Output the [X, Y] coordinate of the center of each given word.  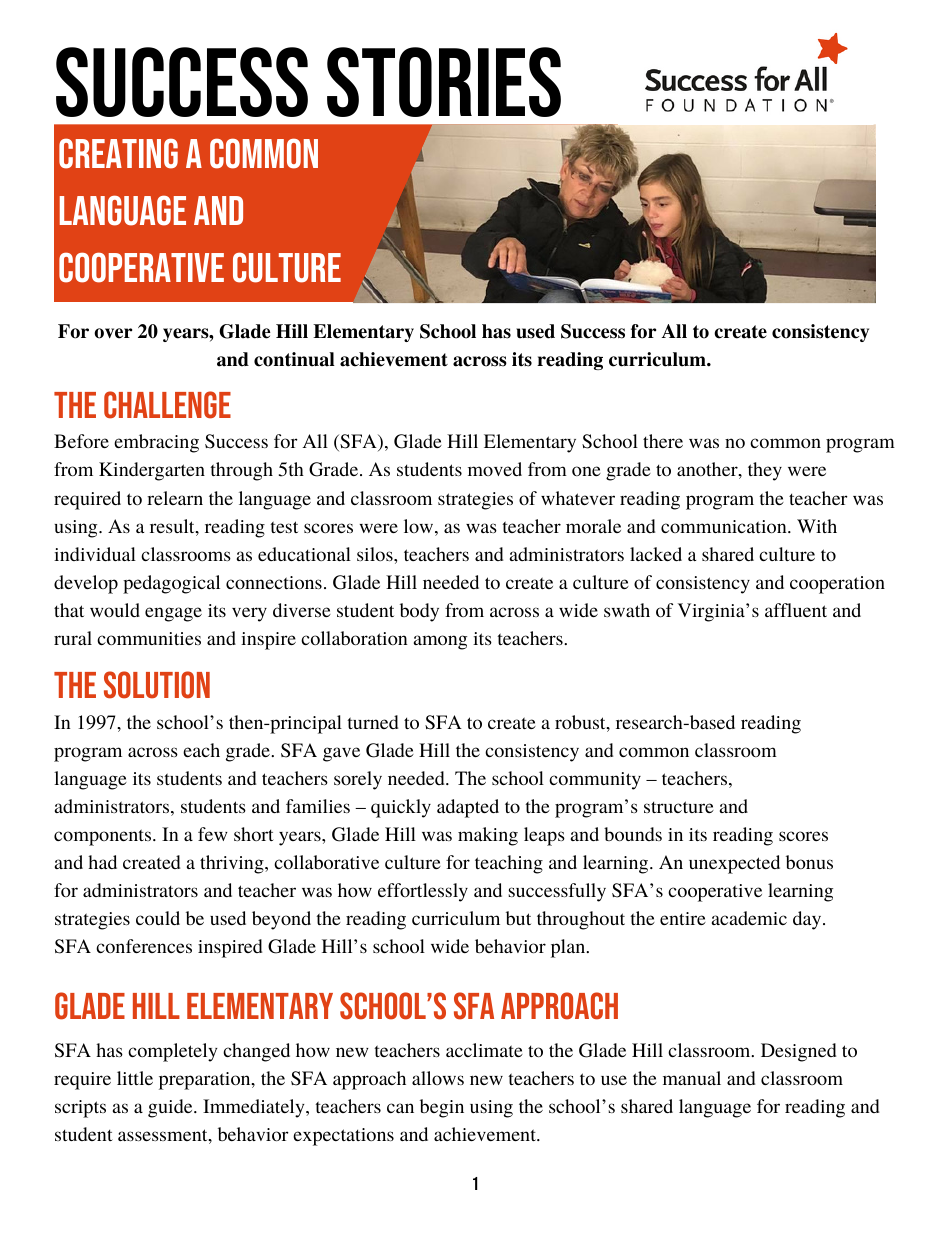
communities [149, 638]
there [663, 441]
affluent [796, 610]
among [440, 642]
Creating [118, 153]
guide [171, 1108]
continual [294, 359]
